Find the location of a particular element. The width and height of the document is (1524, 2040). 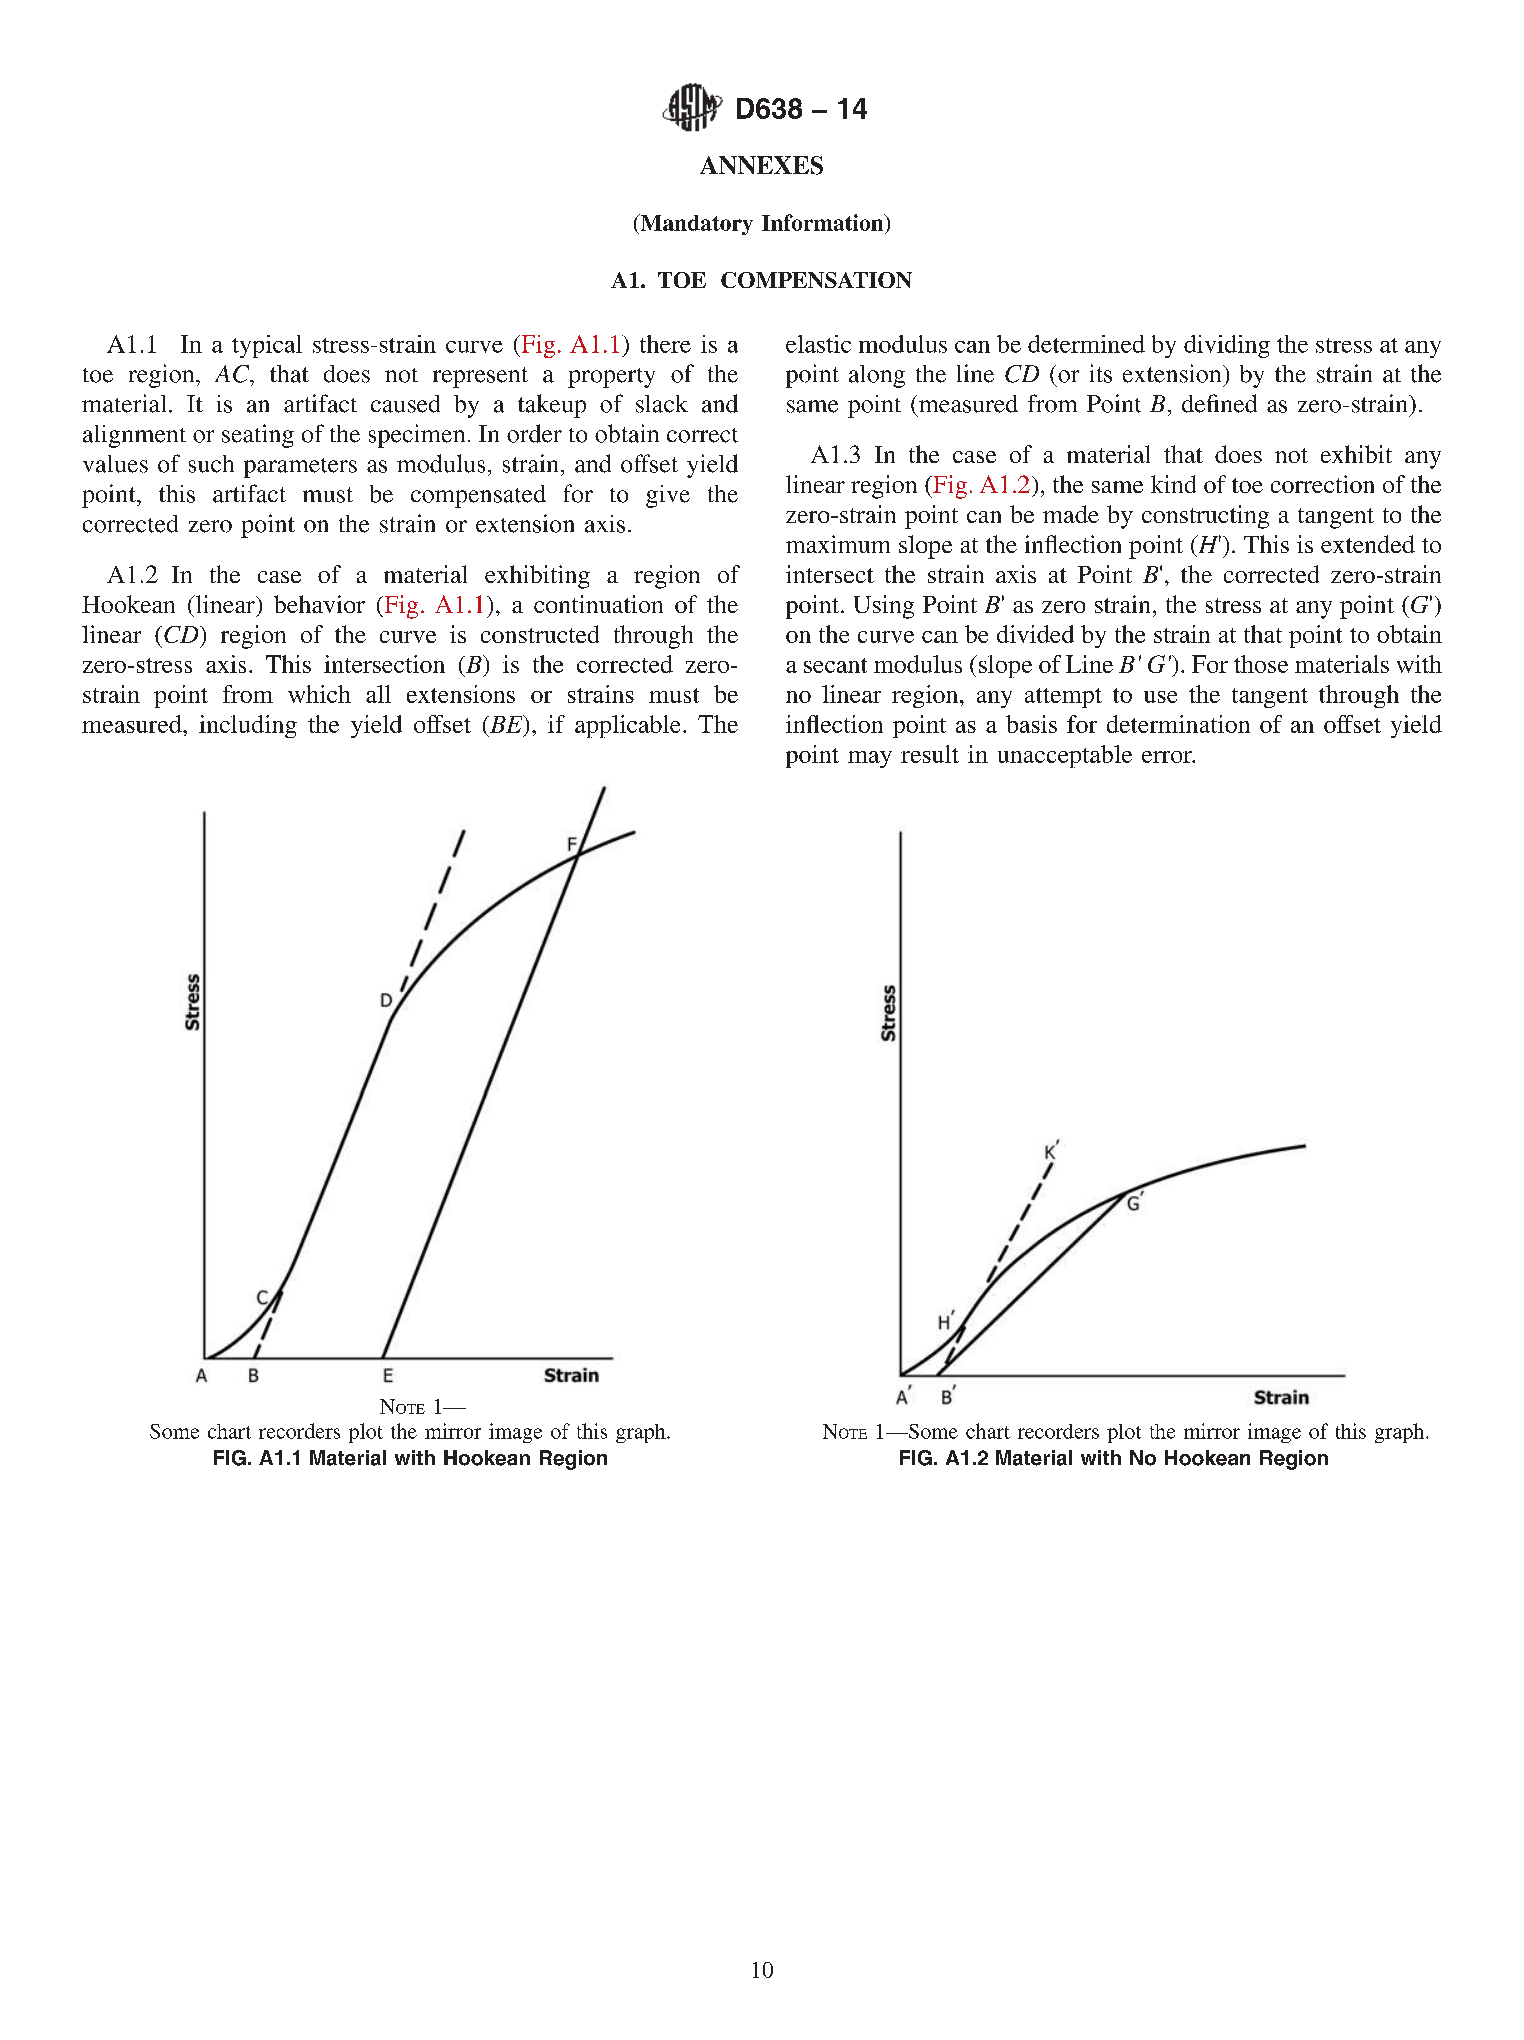

there is located at coordinates (665, 344).
